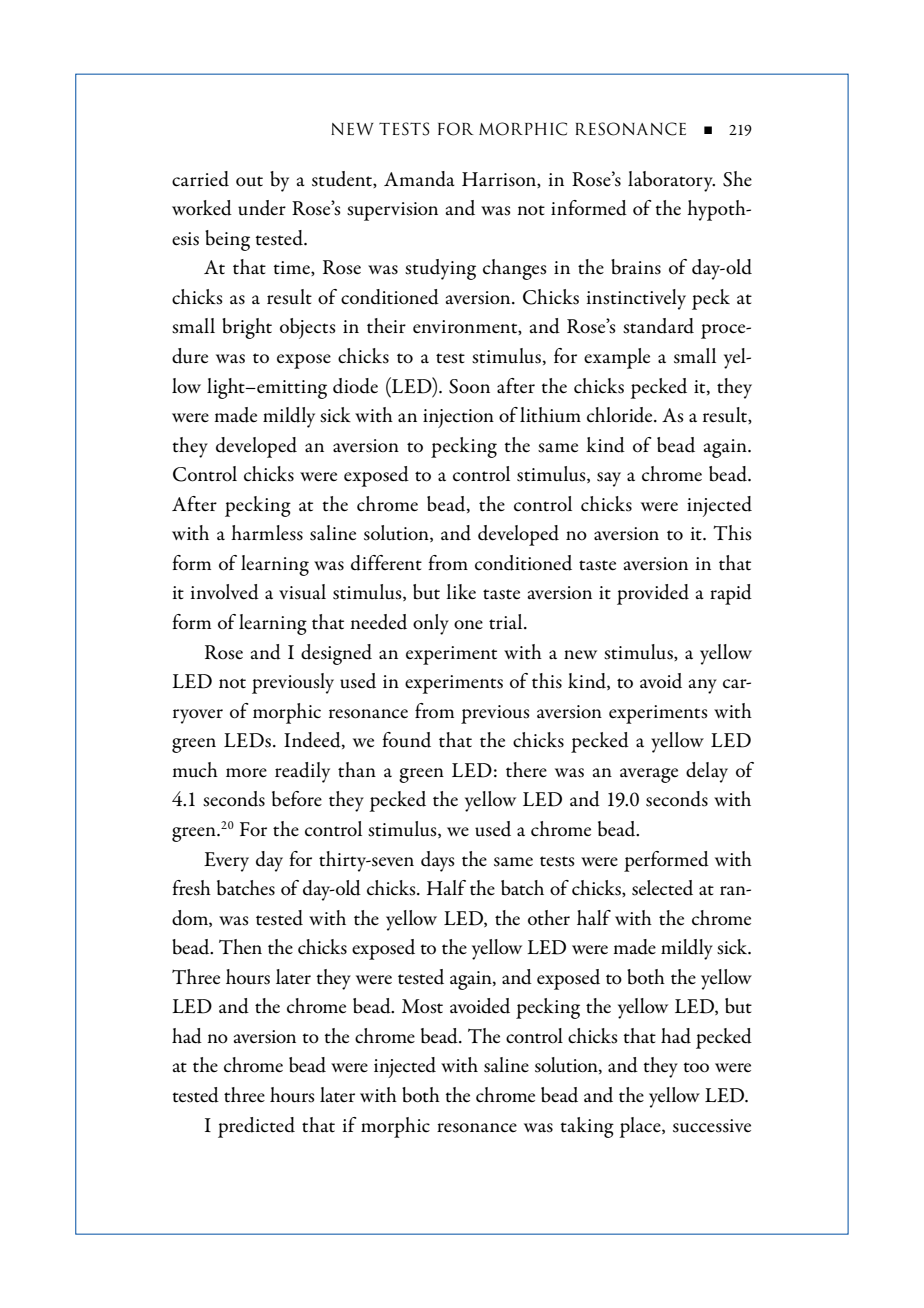  I want to click on diode, so click(355, 386).
